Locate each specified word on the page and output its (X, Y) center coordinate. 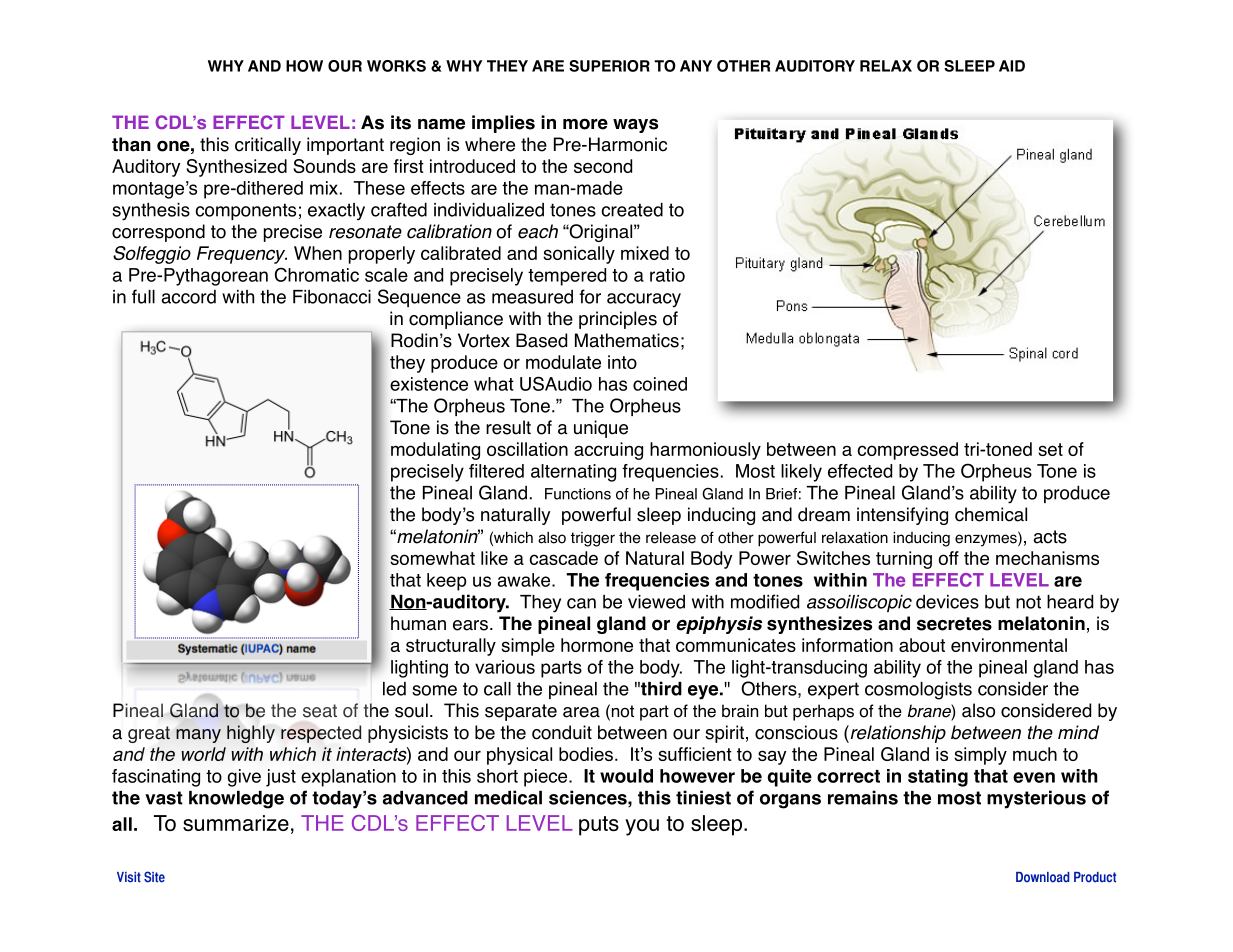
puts (599, 826)
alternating (573, 473)
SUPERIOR (609, 66)
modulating (435, 451)
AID (1012, 66)
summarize (236, 823)
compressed (907, 451)
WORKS (396, 66)
